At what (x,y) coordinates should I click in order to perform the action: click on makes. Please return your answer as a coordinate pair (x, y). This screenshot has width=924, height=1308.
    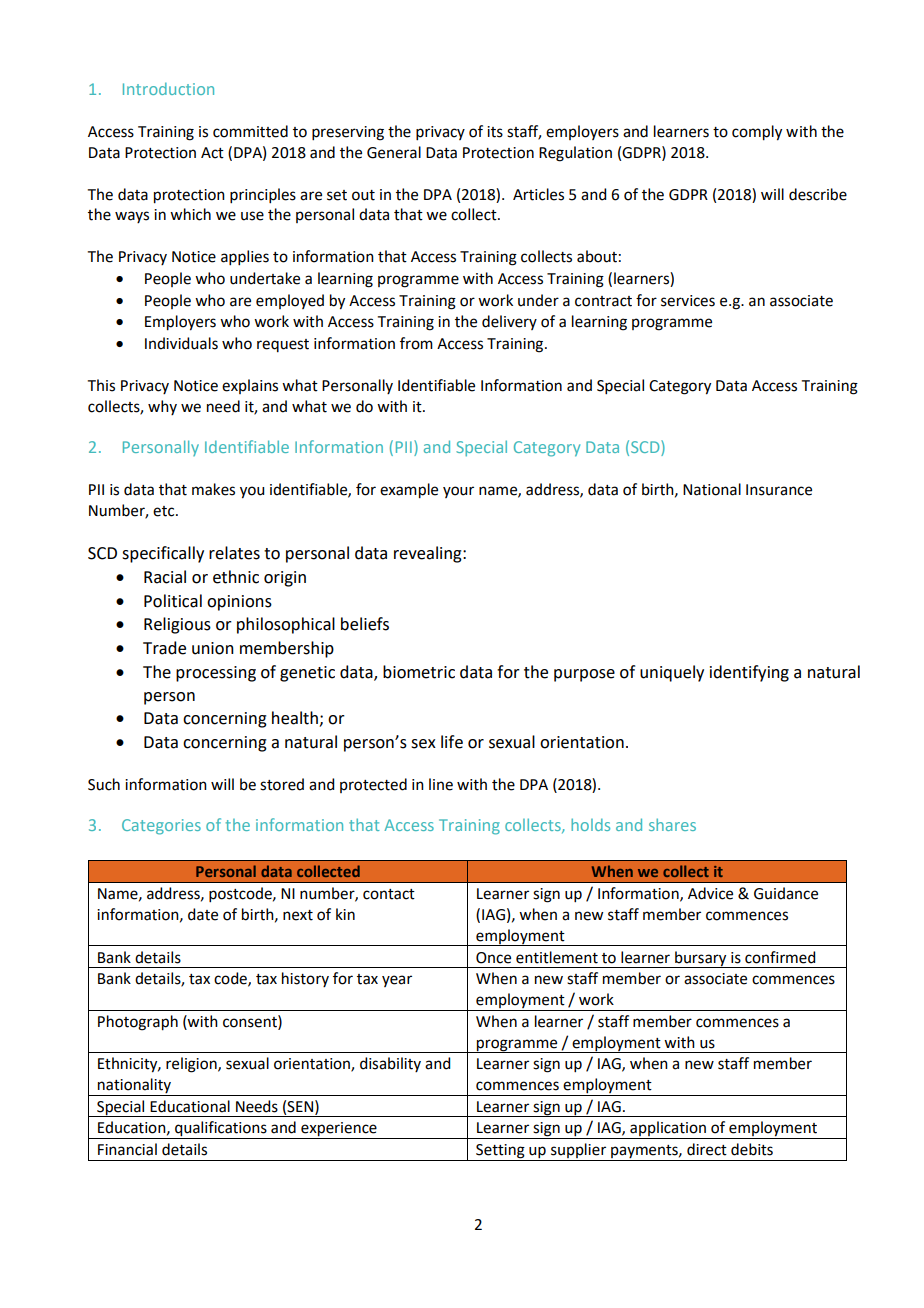
    Looking at the image, I should click on (213, 489).
